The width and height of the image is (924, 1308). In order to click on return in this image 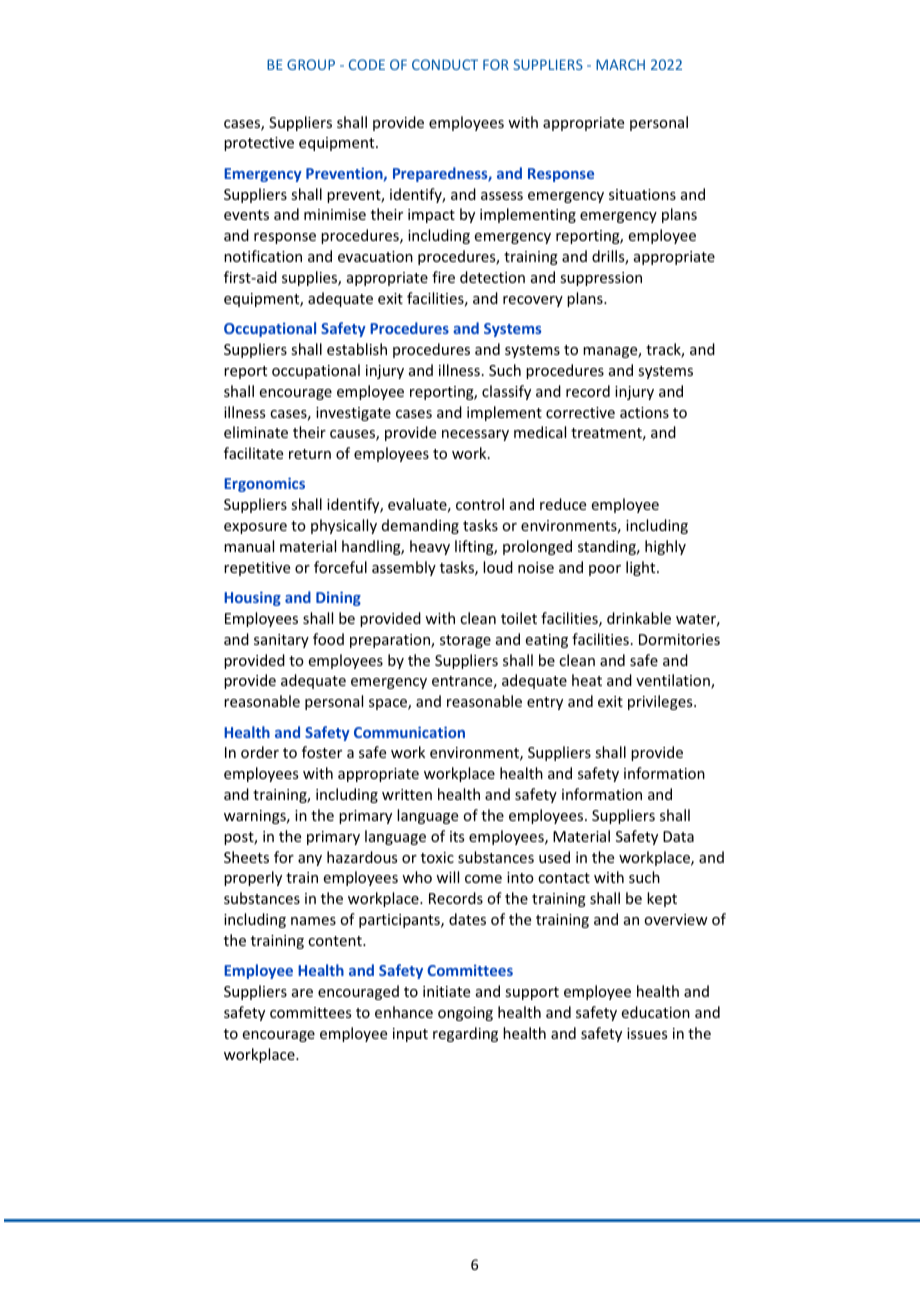, I will do `click(310, 454)`.
